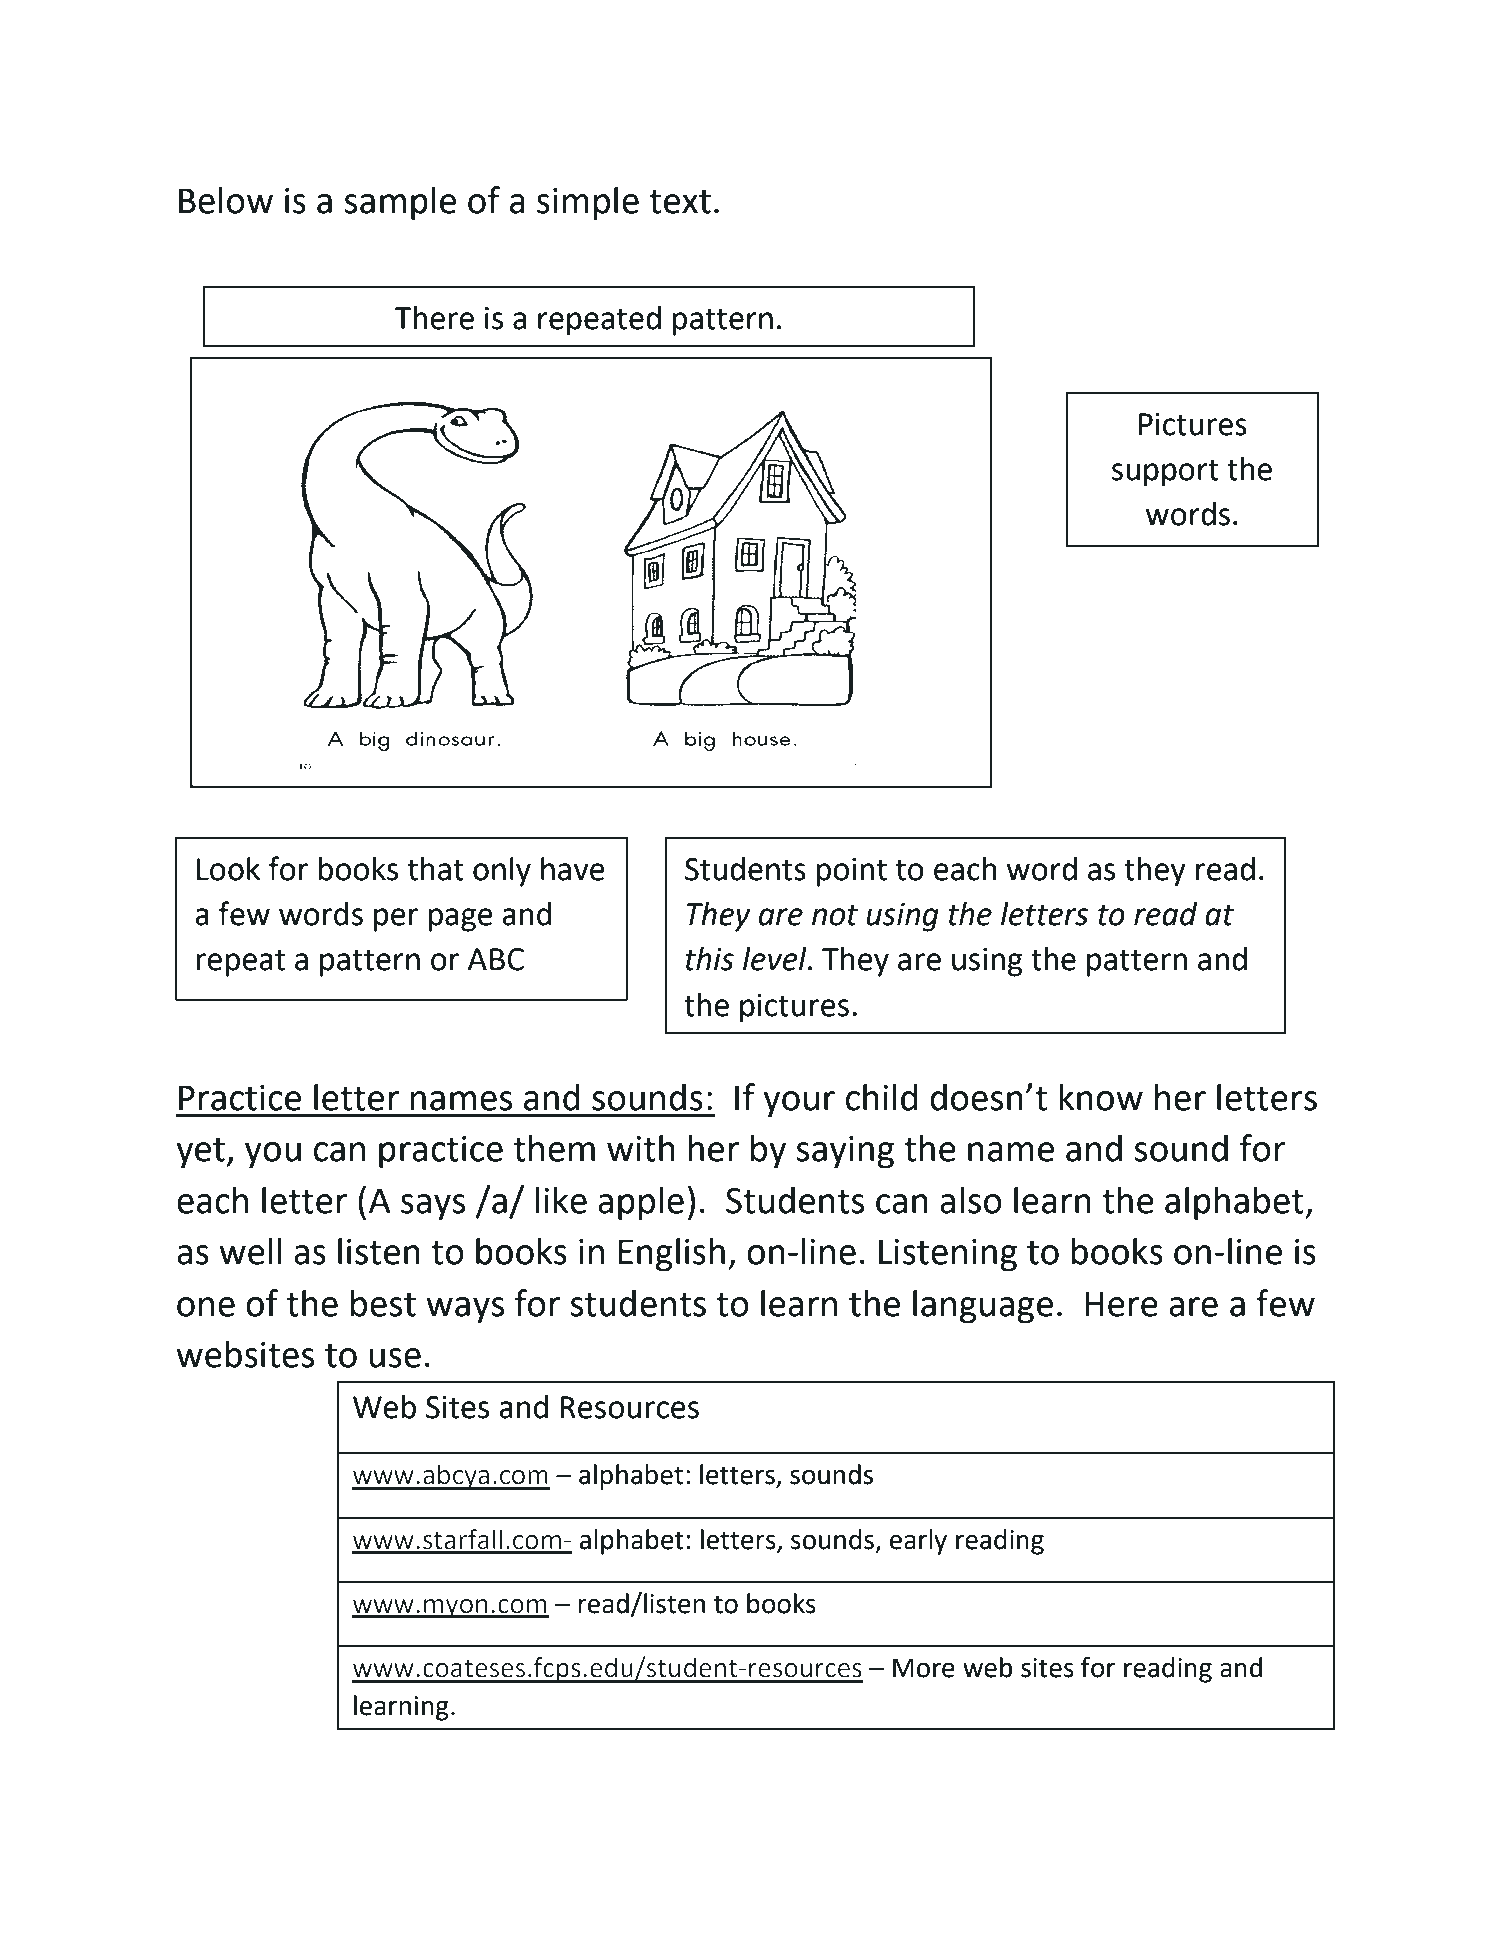 The height and width of the screenshot is (1936, 1496). What do you see at coordinates (1165, 473) in the screenshot?
I see `support` at bounding box center [1165, 473].
